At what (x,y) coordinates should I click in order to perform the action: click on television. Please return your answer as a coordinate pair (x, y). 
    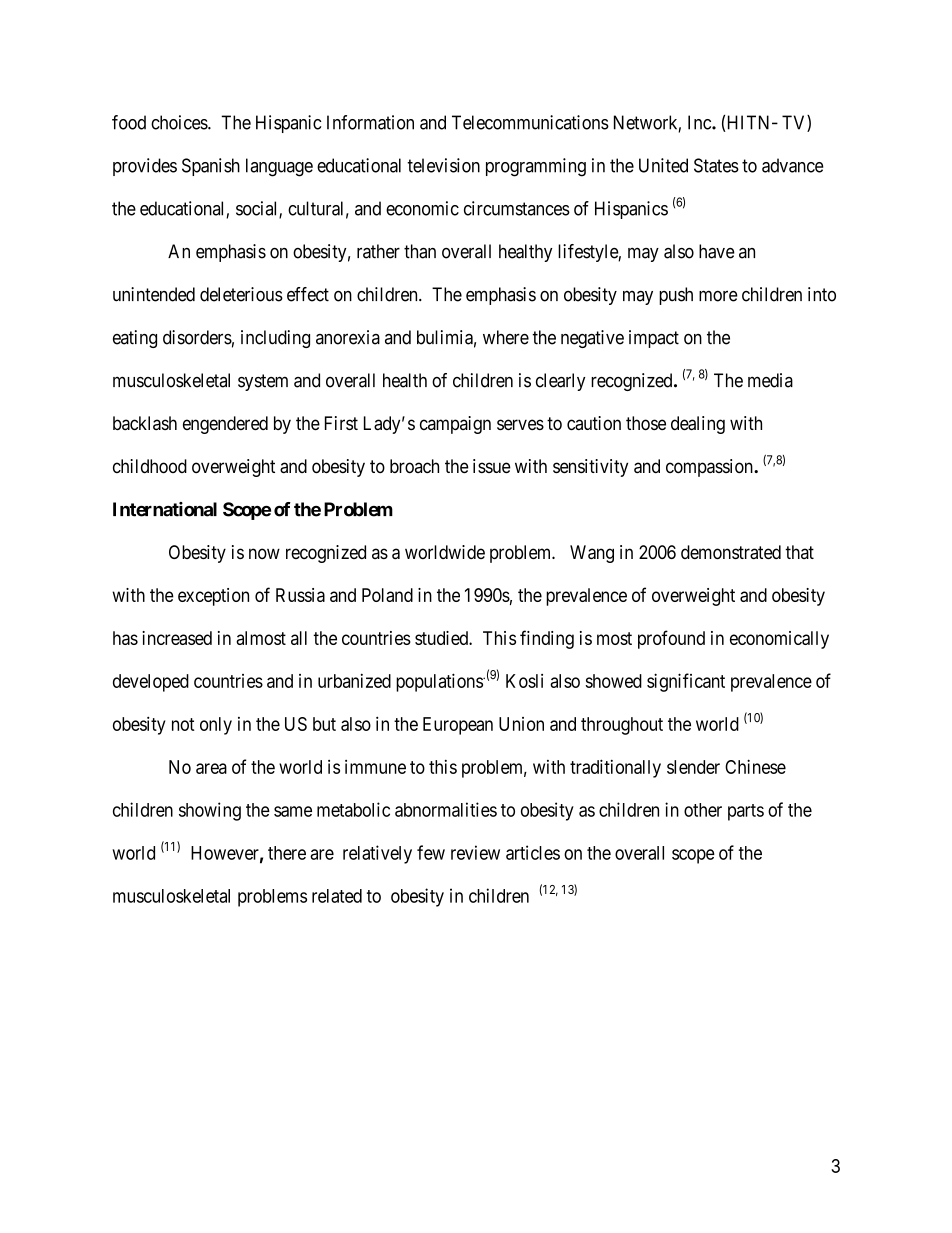
    Looking at the image, I should click on (443, 165).
